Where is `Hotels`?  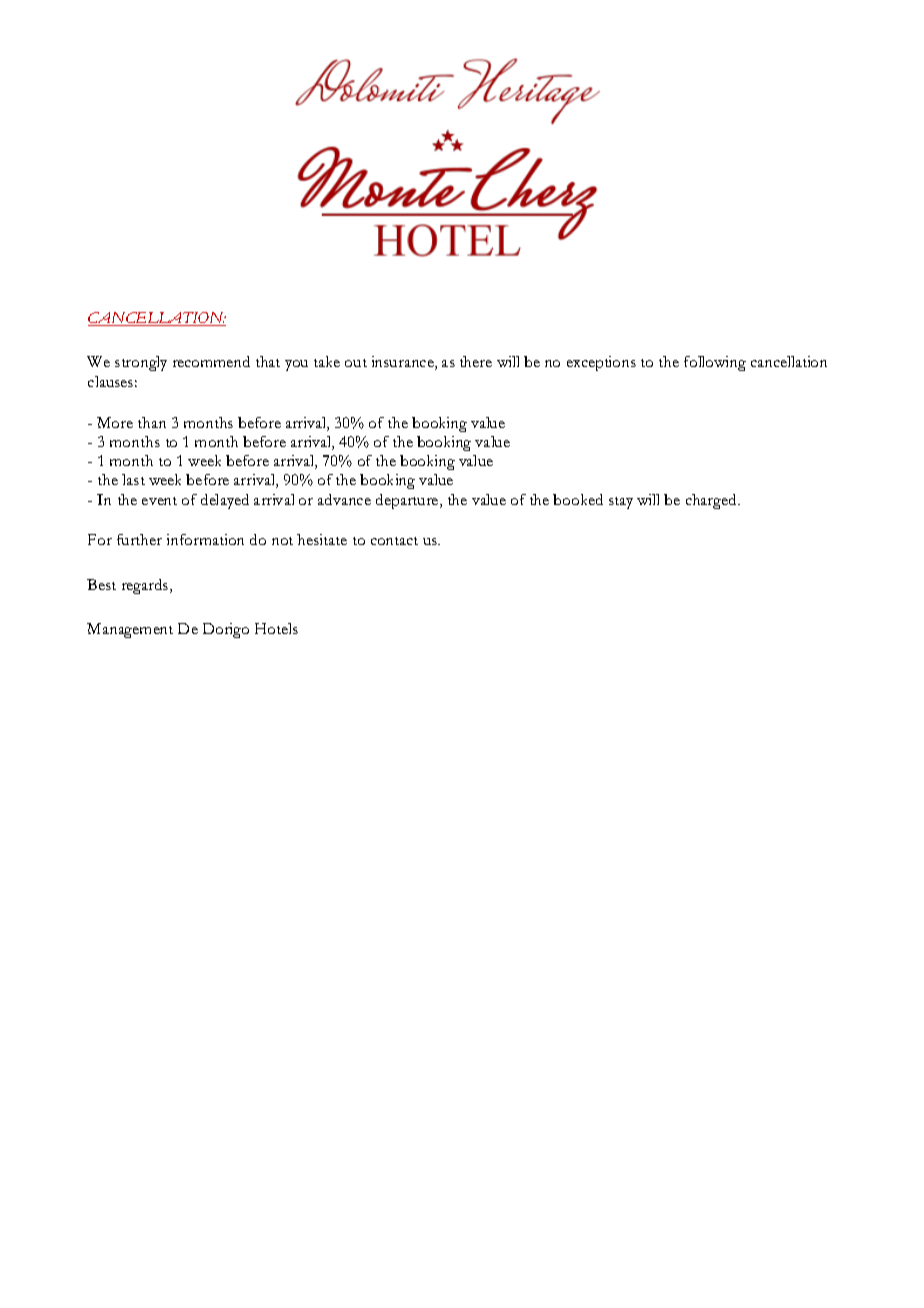 Hotels is located at coordinates (276, 628).
